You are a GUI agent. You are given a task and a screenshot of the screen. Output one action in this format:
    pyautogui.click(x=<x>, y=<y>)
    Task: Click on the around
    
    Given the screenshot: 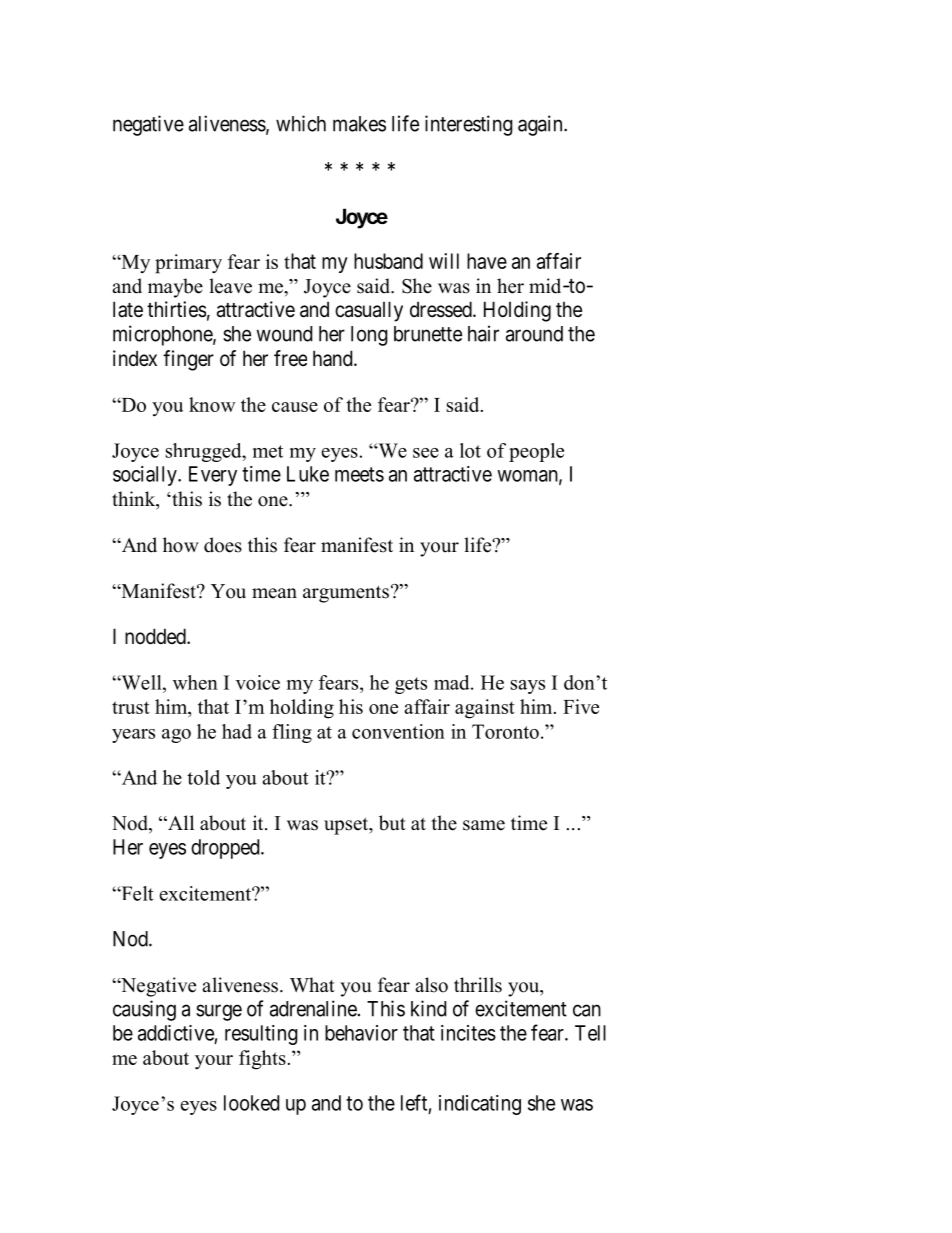 What is the action you would take?
    pyautogui.click(x=534, y=334)
